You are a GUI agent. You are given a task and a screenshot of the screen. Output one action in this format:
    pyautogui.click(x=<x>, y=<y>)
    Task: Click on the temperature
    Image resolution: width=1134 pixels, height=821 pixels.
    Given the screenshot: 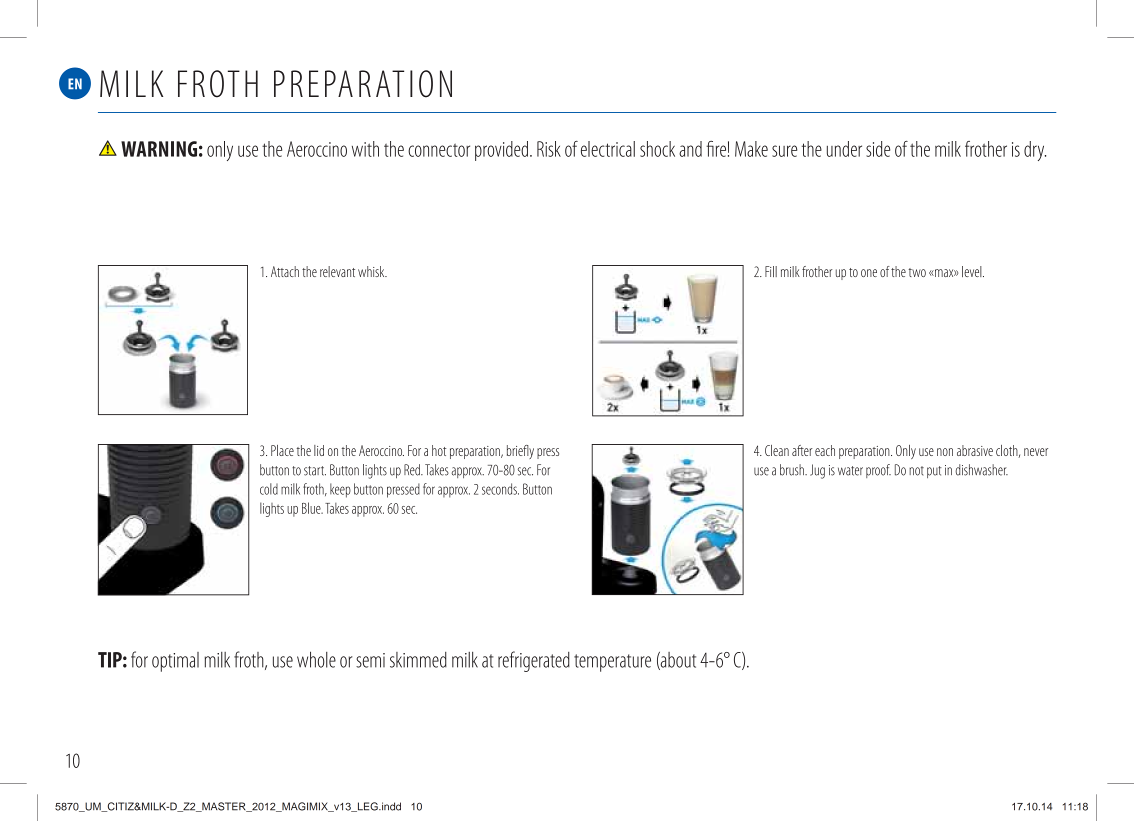 What is the action you would take?
    pyautogui.click(x=612, y=663)
